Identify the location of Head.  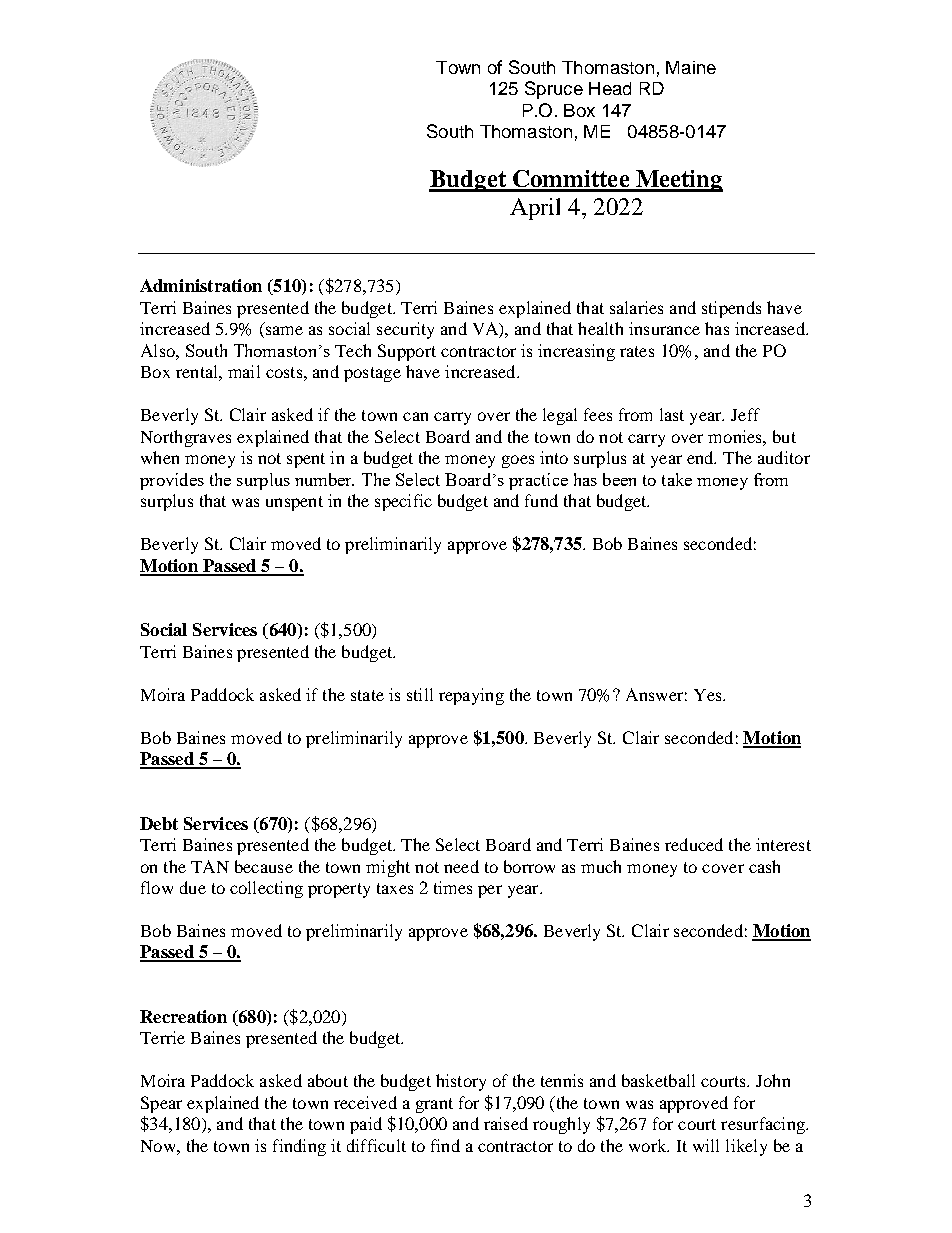
(610, 88).
